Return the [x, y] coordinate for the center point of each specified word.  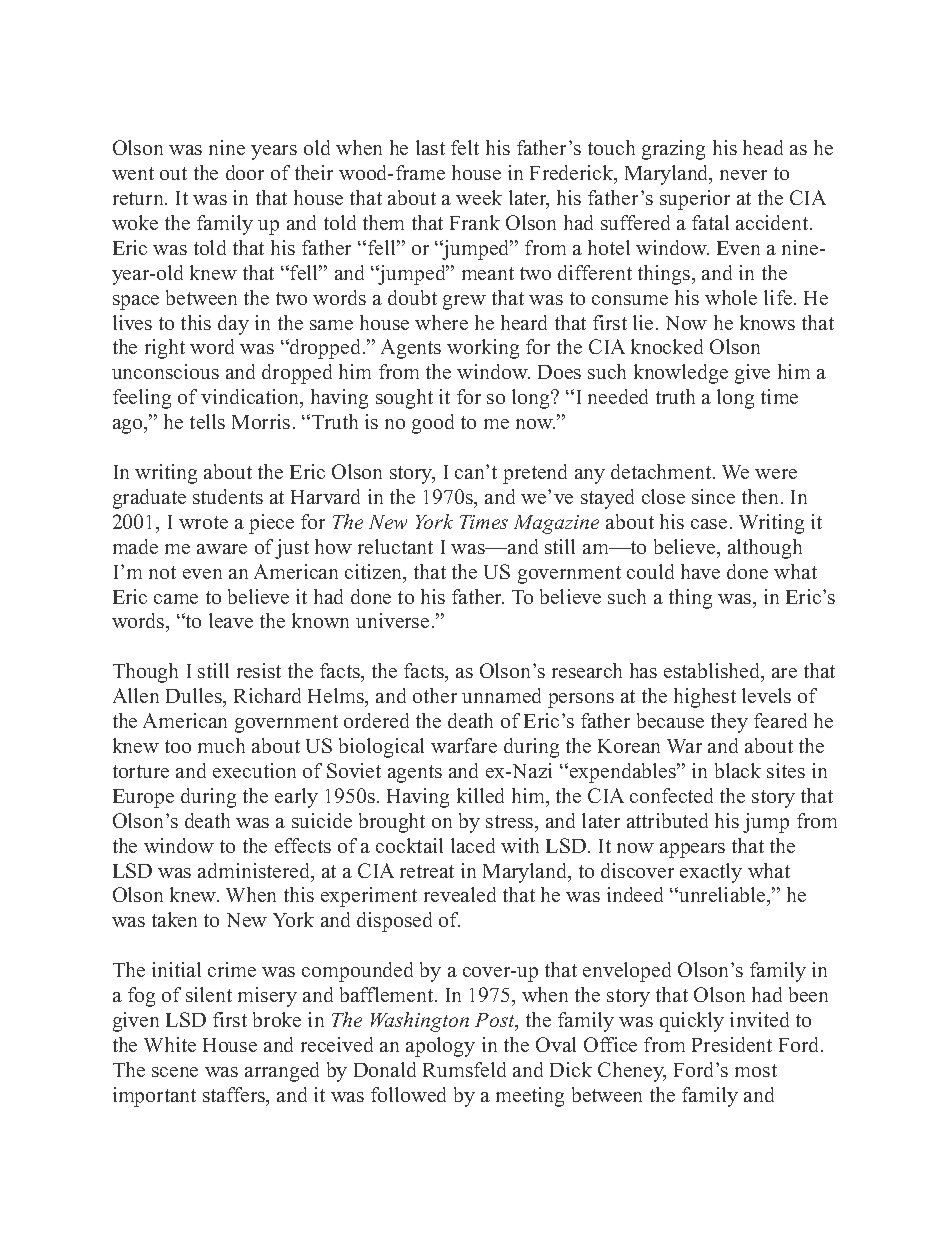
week [479, 197]
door [245, 172]
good [433, 424]
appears [692, 850]
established [713, 672]
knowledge [681, 374]
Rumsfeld [464, 1069]
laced [473, 845]
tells [207, 421]
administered [255, 872]
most [756, 1070]
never [743, 175]
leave [231, 620]
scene [175, 1072]
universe [392, 620]
